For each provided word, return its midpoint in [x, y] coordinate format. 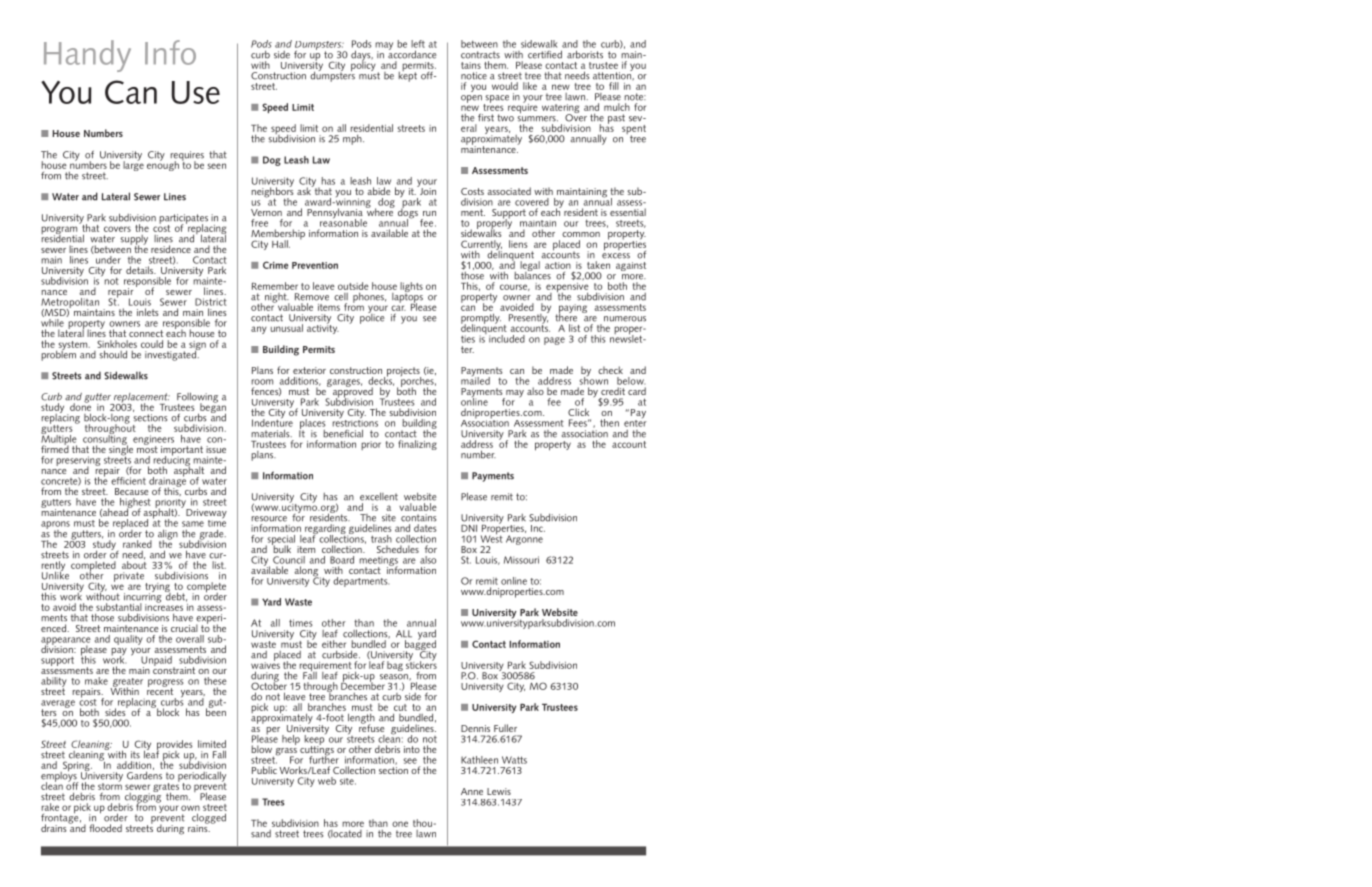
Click [578, 412]
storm [110, 785]
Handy [87, 56]
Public [264, 770]
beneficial [343, 433]
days [362, 57]
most [147, 448]
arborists [585, 54]
